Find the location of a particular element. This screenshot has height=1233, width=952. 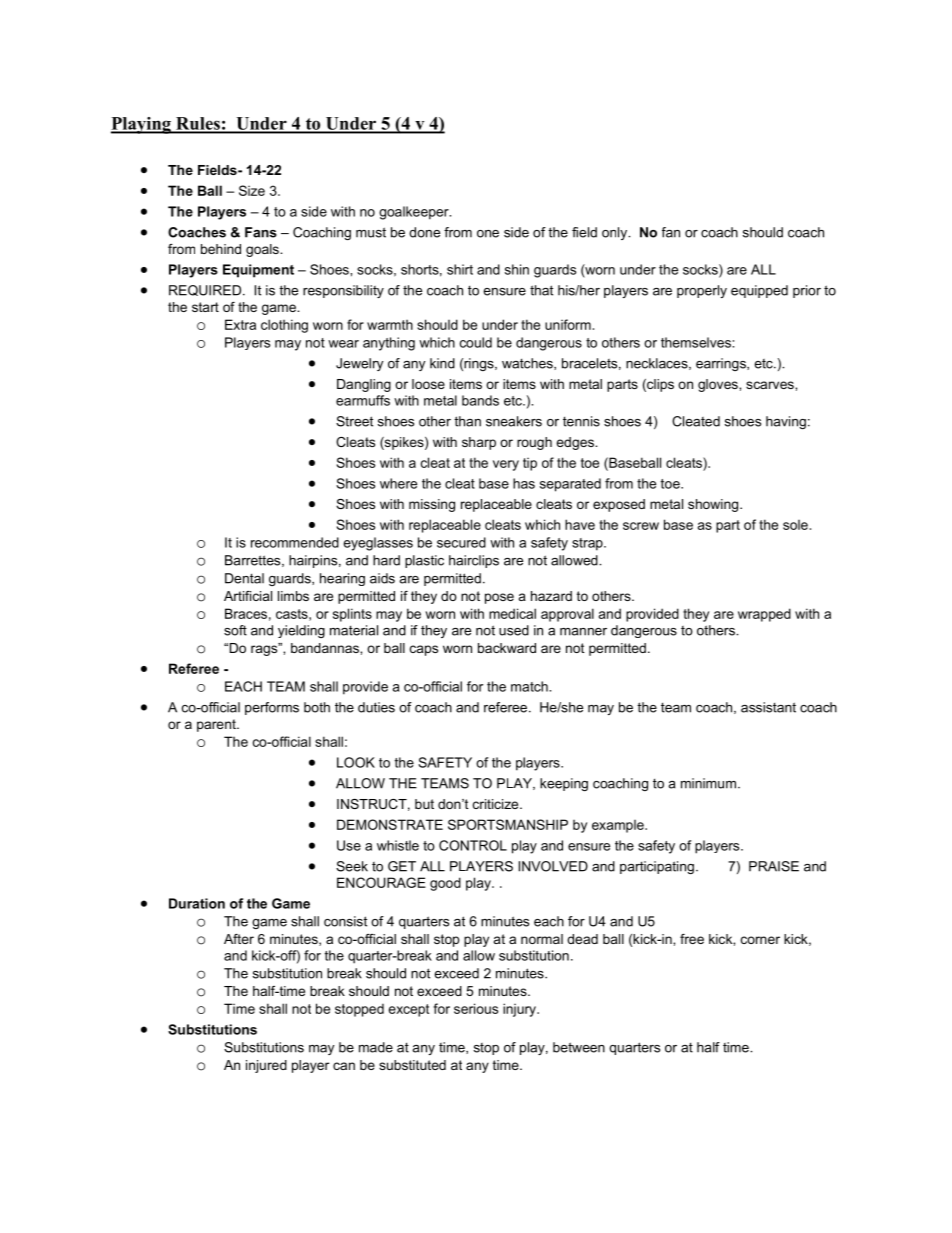

used is located at coordinates (514, 630).
